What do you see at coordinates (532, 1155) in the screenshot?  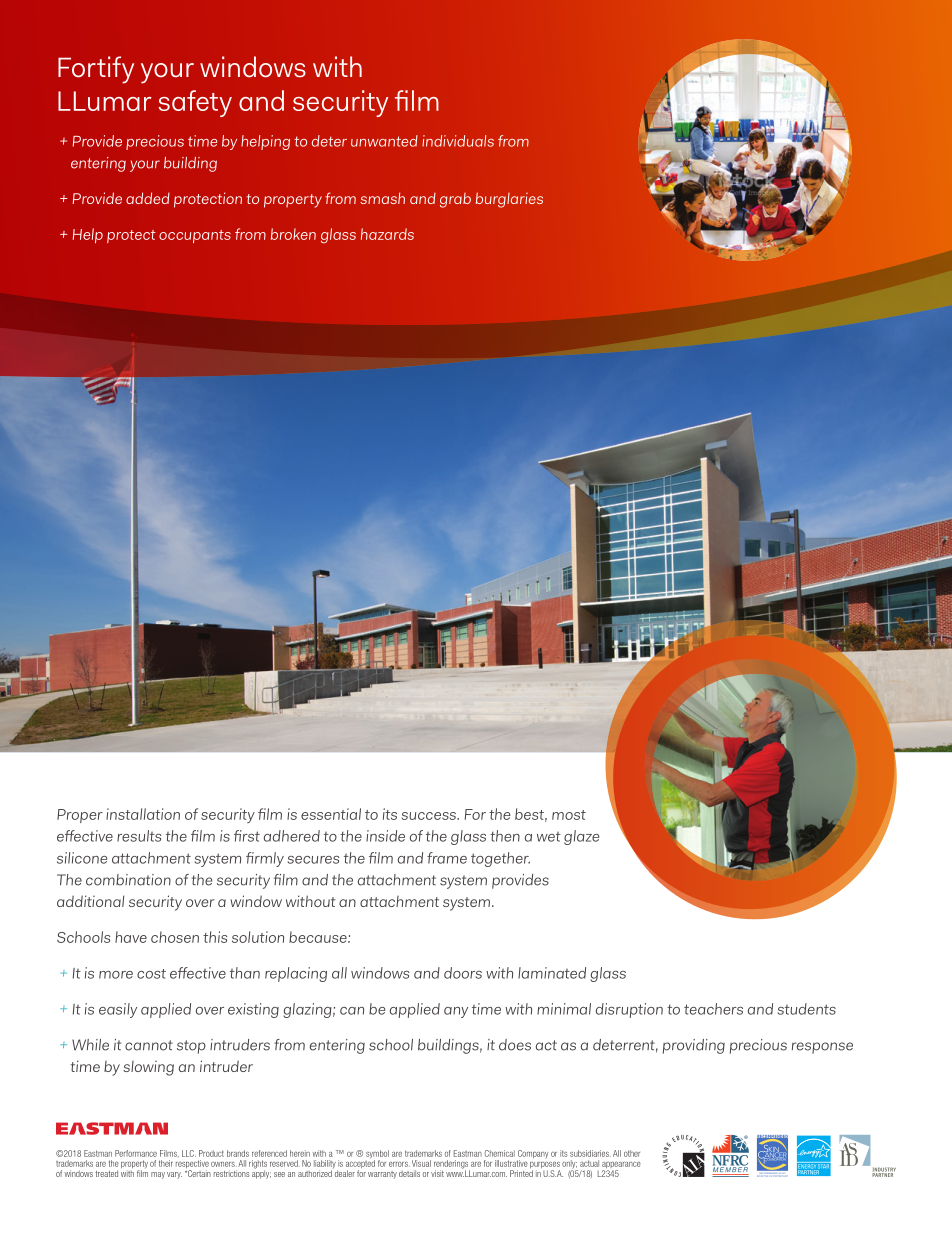 I see `Company` at bounding box center [532, 1155].
